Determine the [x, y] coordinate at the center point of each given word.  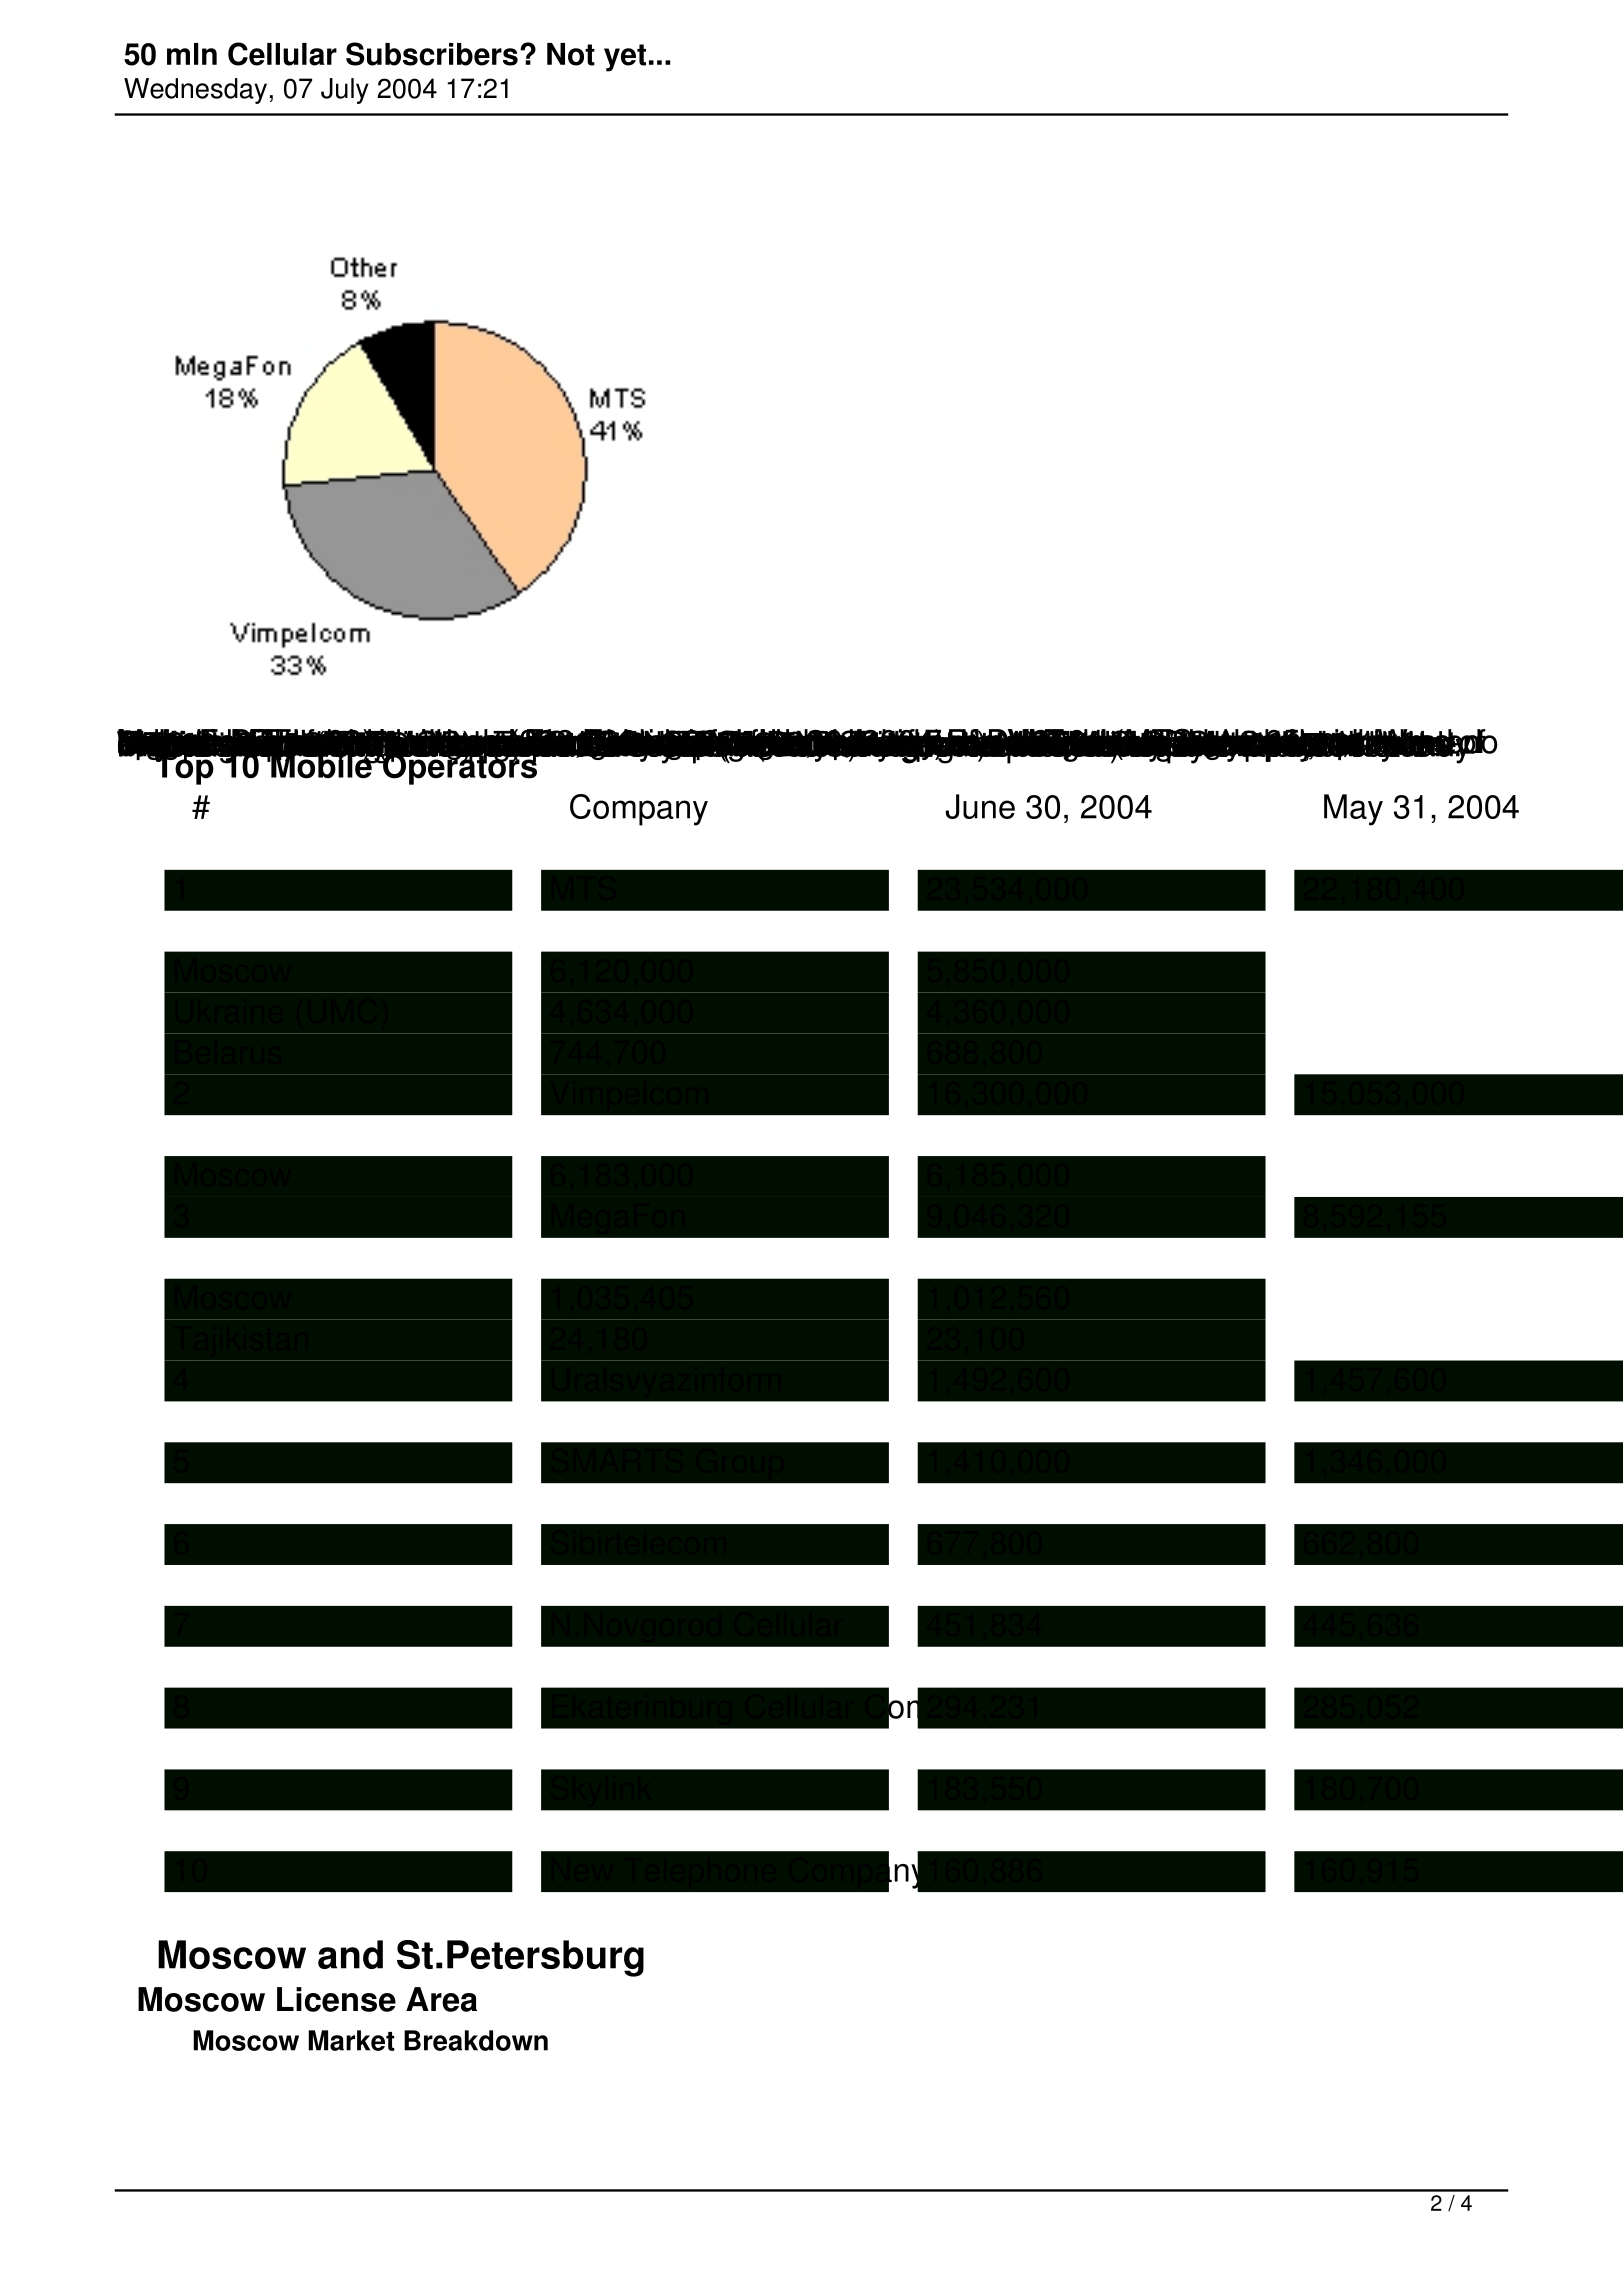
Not [571, 54]
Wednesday [195, 91]
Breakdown [476, 2040]
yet [625, 58]
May [1353, 810]
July [345, 91]
